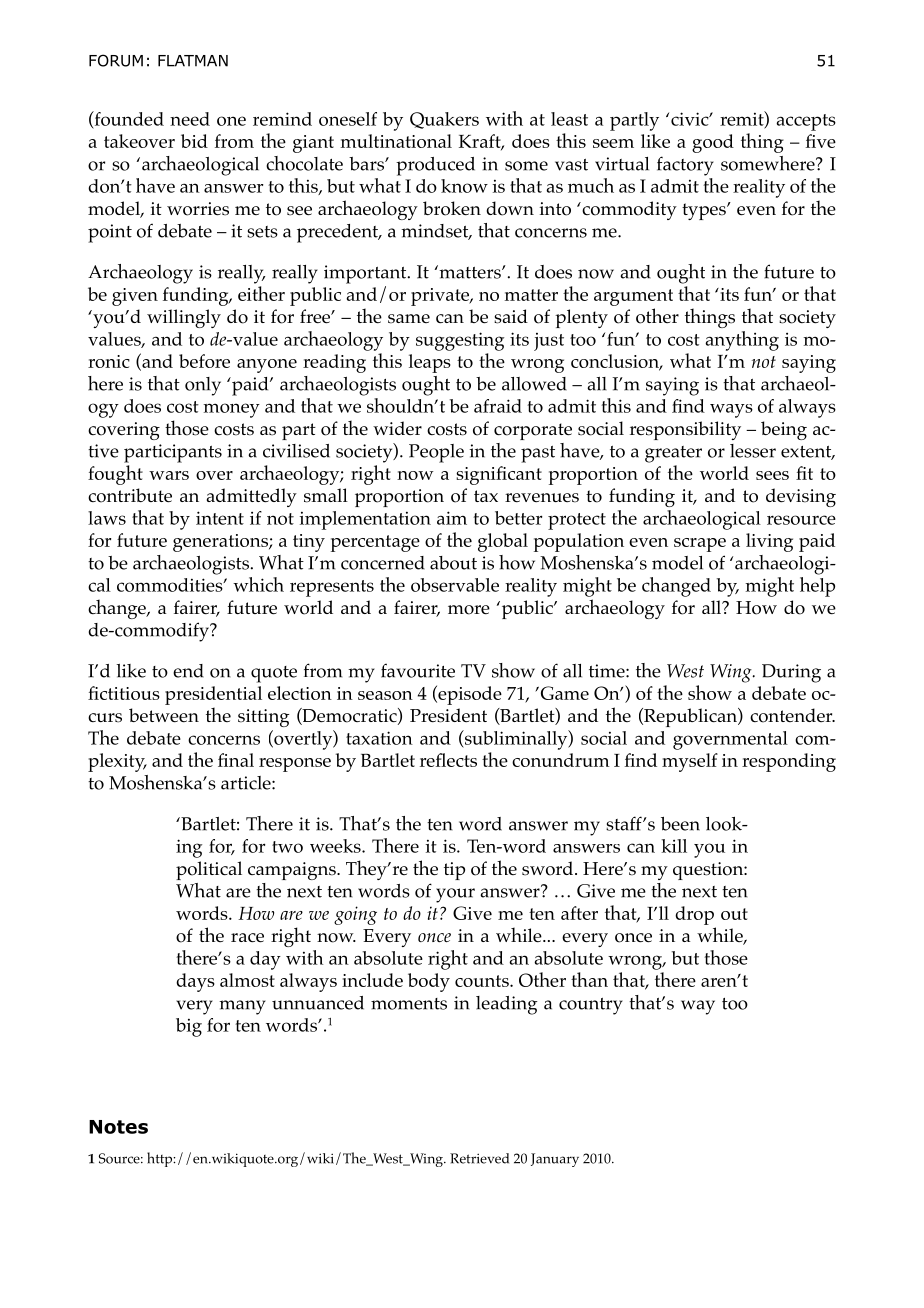 The image size is (924, 1308). Describe the element at coordinates (204, 361) in the screenshot. I see `before` at that location.
